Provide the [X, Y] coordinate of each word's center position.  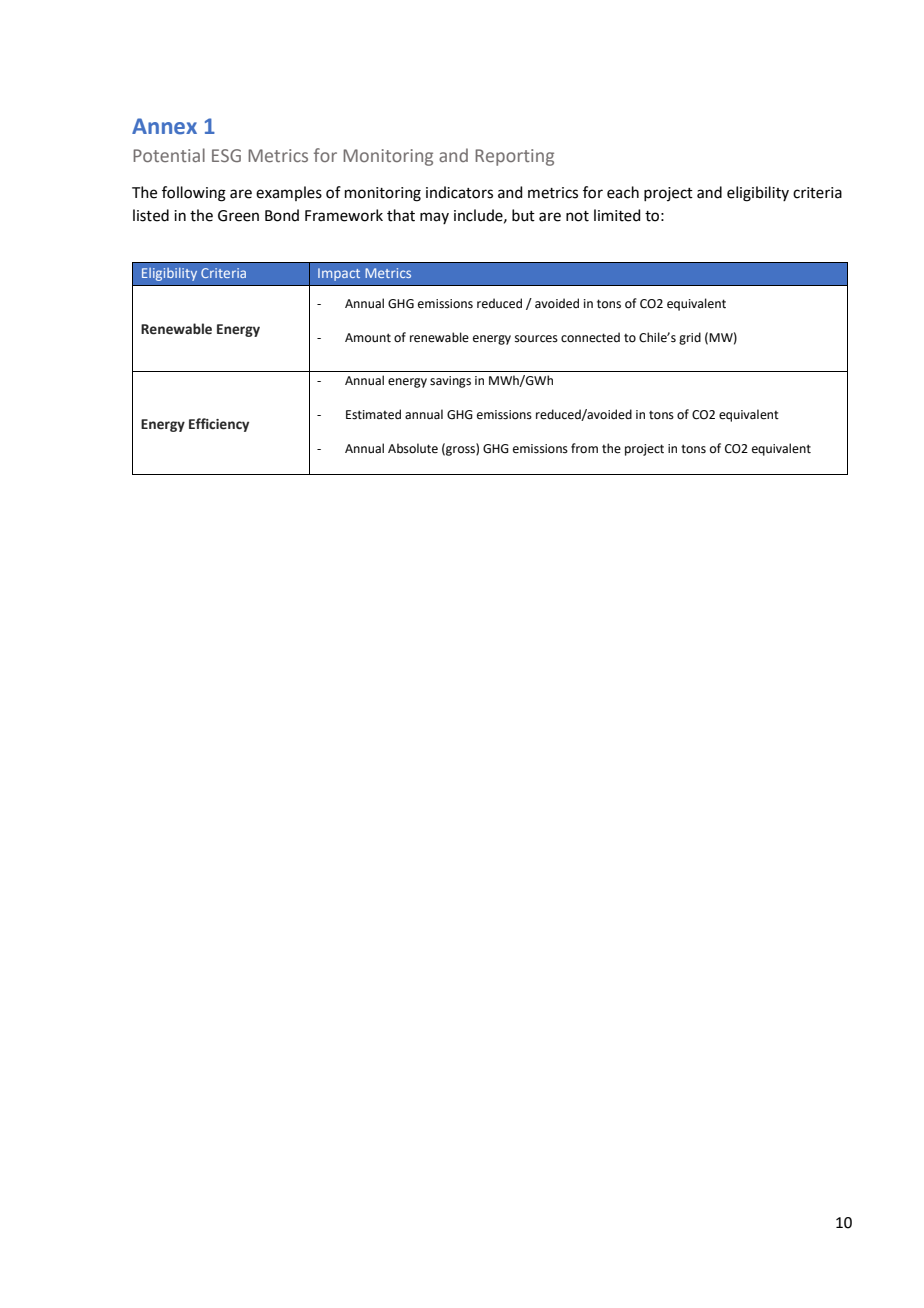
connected [590, 337]
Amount [368, 338]
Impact [339, 274]
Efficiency [219, 425]
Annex [164, 126]
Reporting [514, 157]
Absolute [413, 448]
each [623, 192]
